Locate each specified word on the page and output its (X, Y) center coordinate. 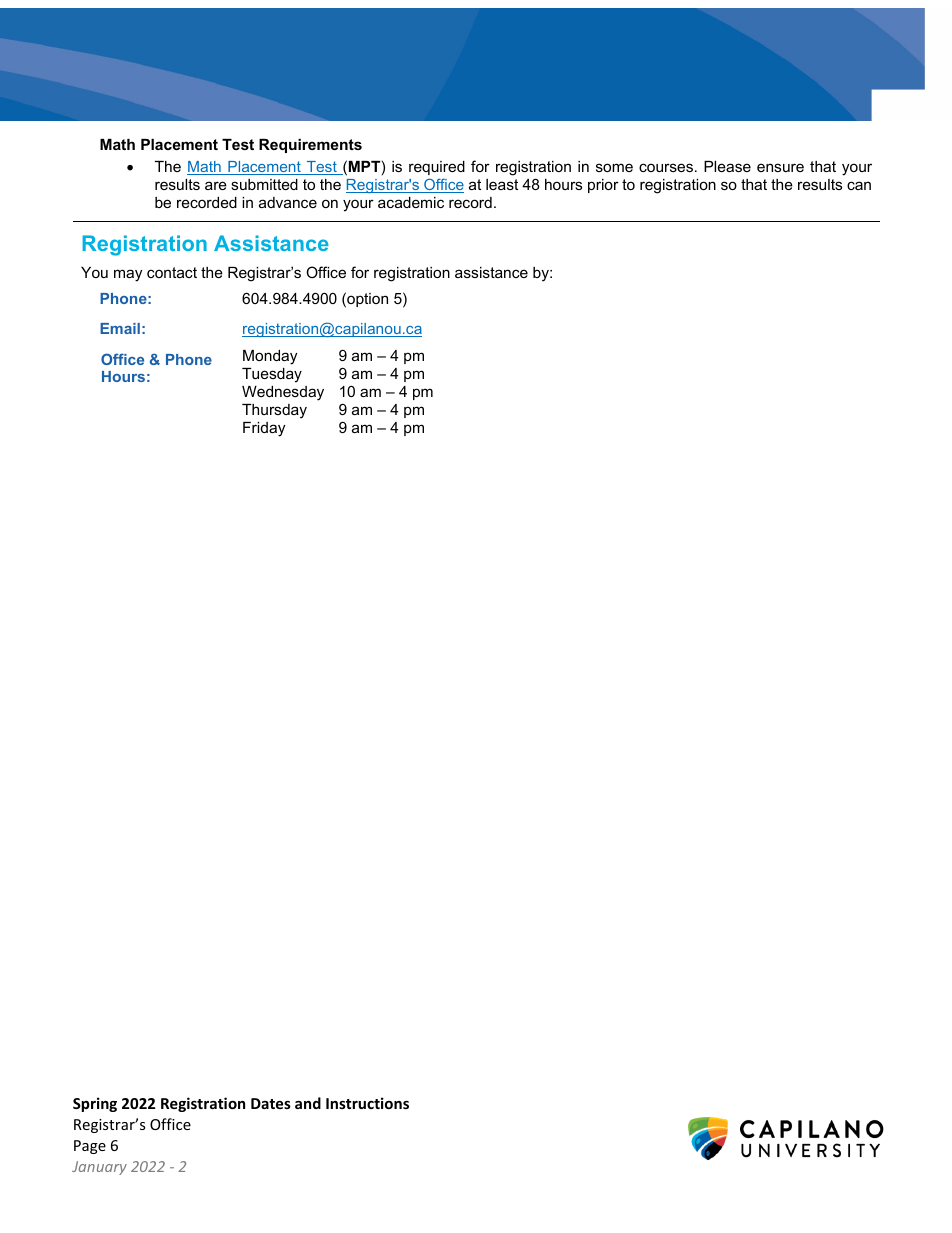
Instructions (367, 1103)
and (308, 1103)
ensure (780, 167)
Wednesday (283, 393)
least (502, 184)
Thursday (274, 411)
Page (90, 1147)
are (216, 185)
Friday (264, 429)
